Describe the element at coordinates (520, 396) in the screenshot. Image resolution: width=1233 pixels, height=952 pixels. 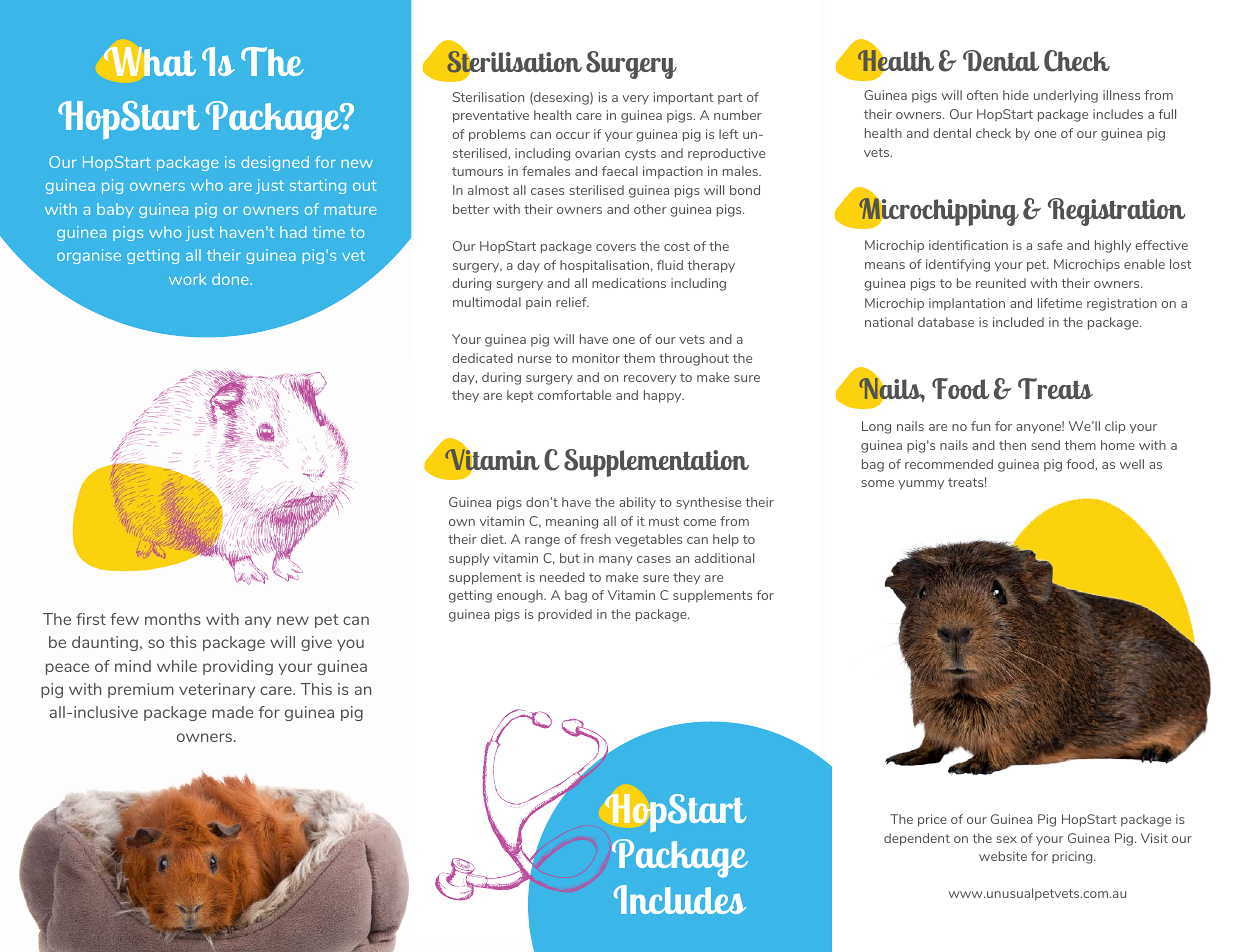
I see `kept` at that location.
